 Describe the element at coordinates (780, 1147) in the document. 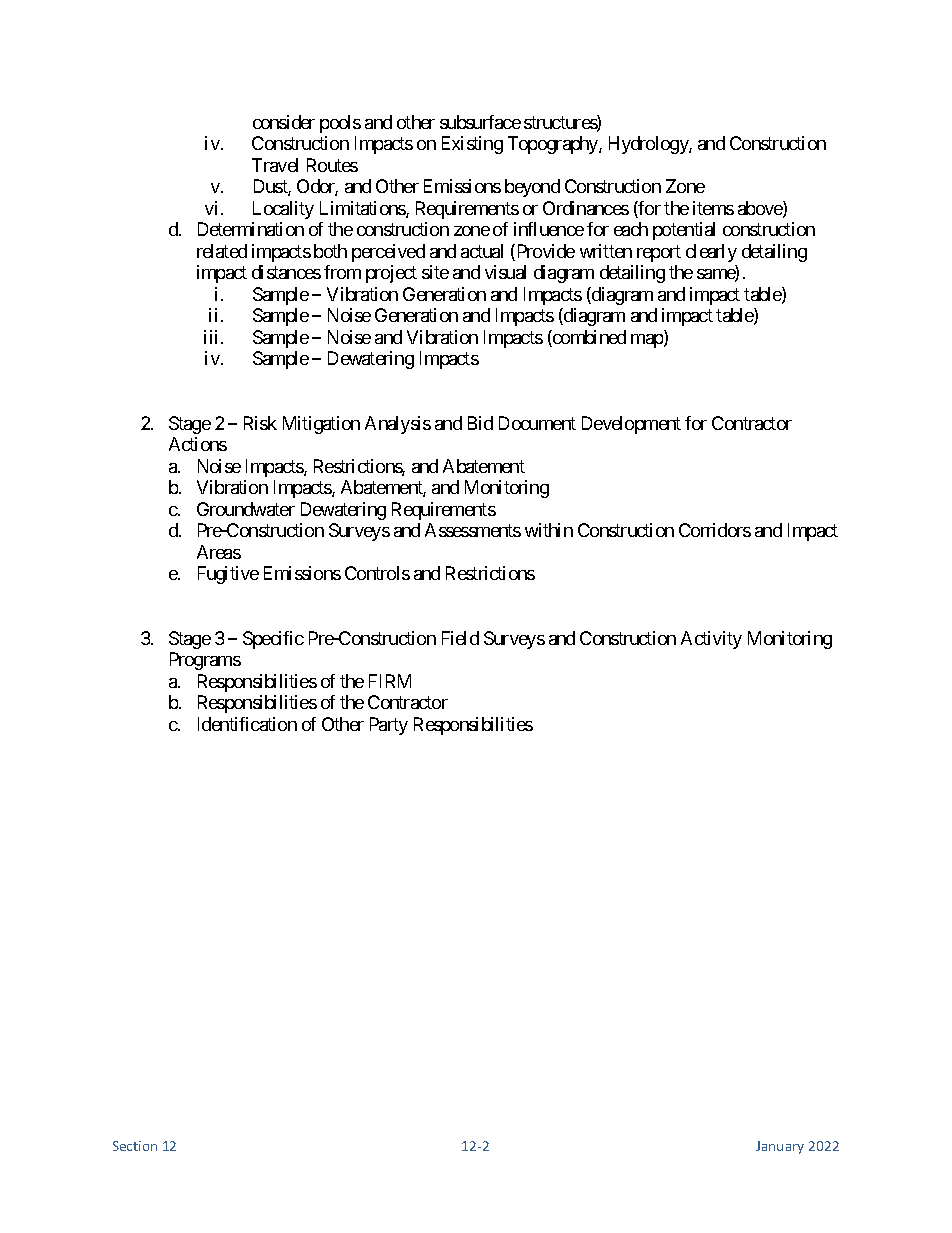

I see `January` at that location.
